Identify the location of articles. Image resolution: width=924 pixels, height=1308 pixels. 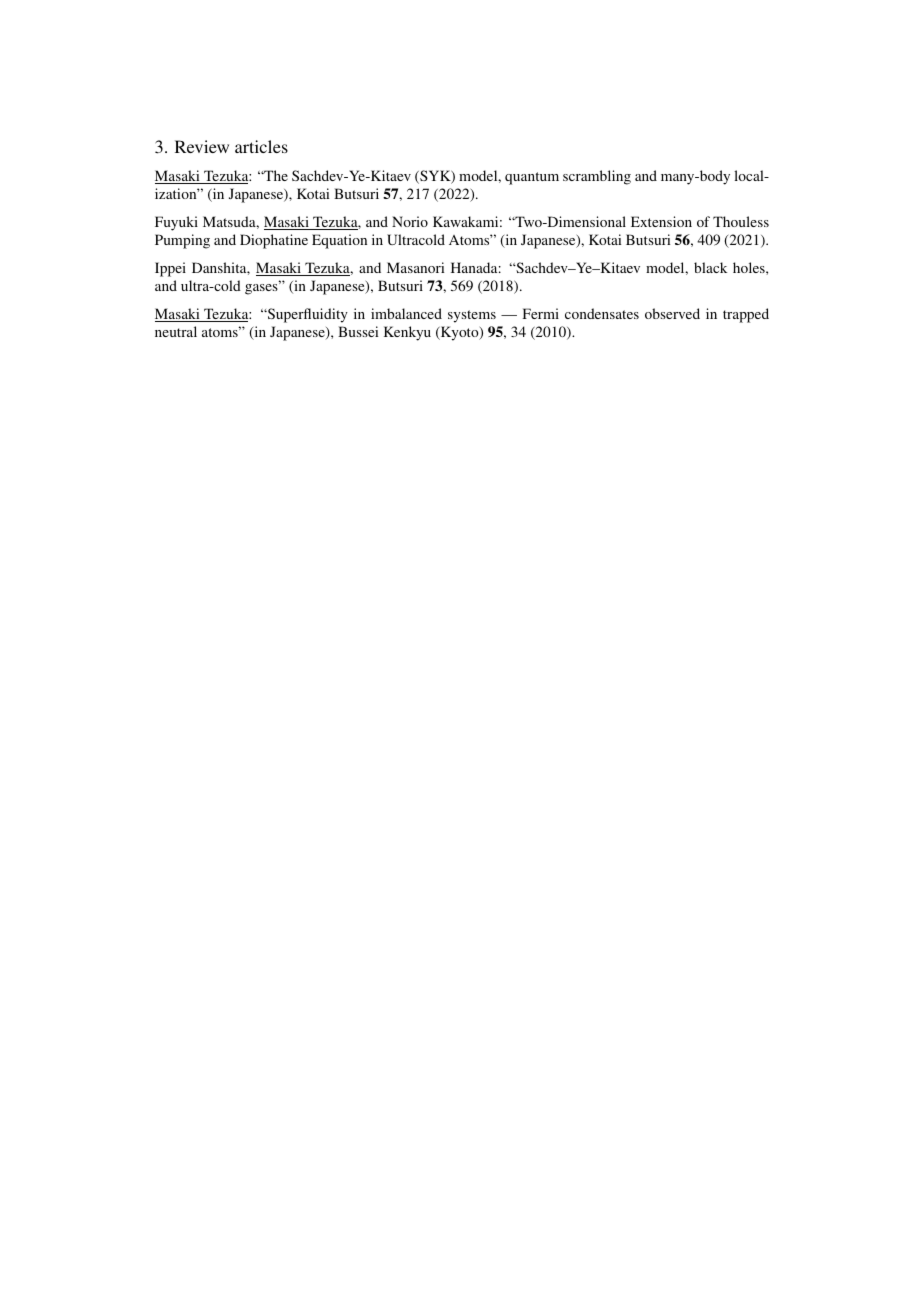
(261, 146).
